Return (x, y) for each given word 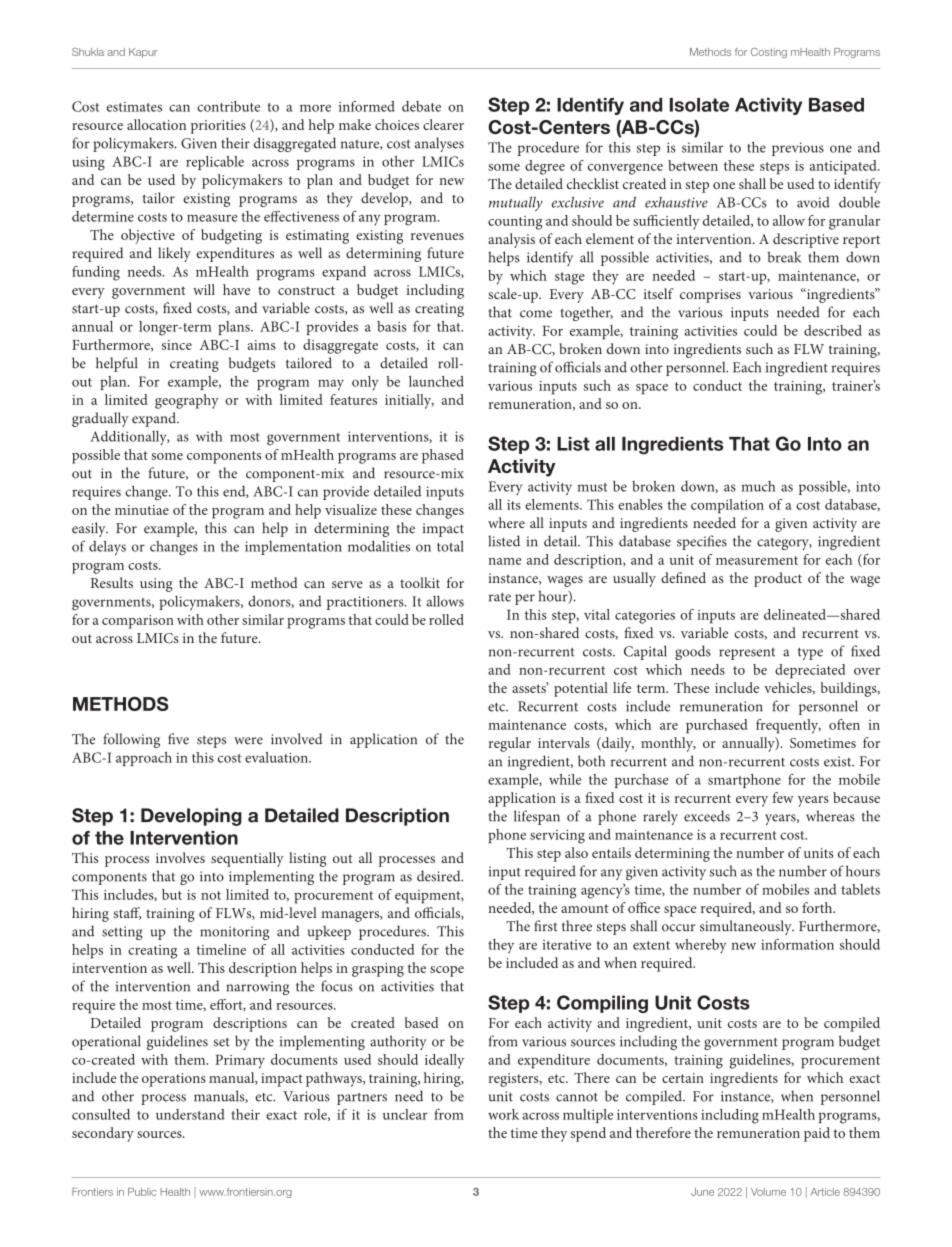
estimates (134, 107)
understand (190, 1114)
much (758, 486)
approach (144, 759)
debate (421, 106)
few (783, 797)
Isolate (699, 105)
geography (187, 401)
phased (443, 456)
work (503, 1114)
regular (510, 744)
